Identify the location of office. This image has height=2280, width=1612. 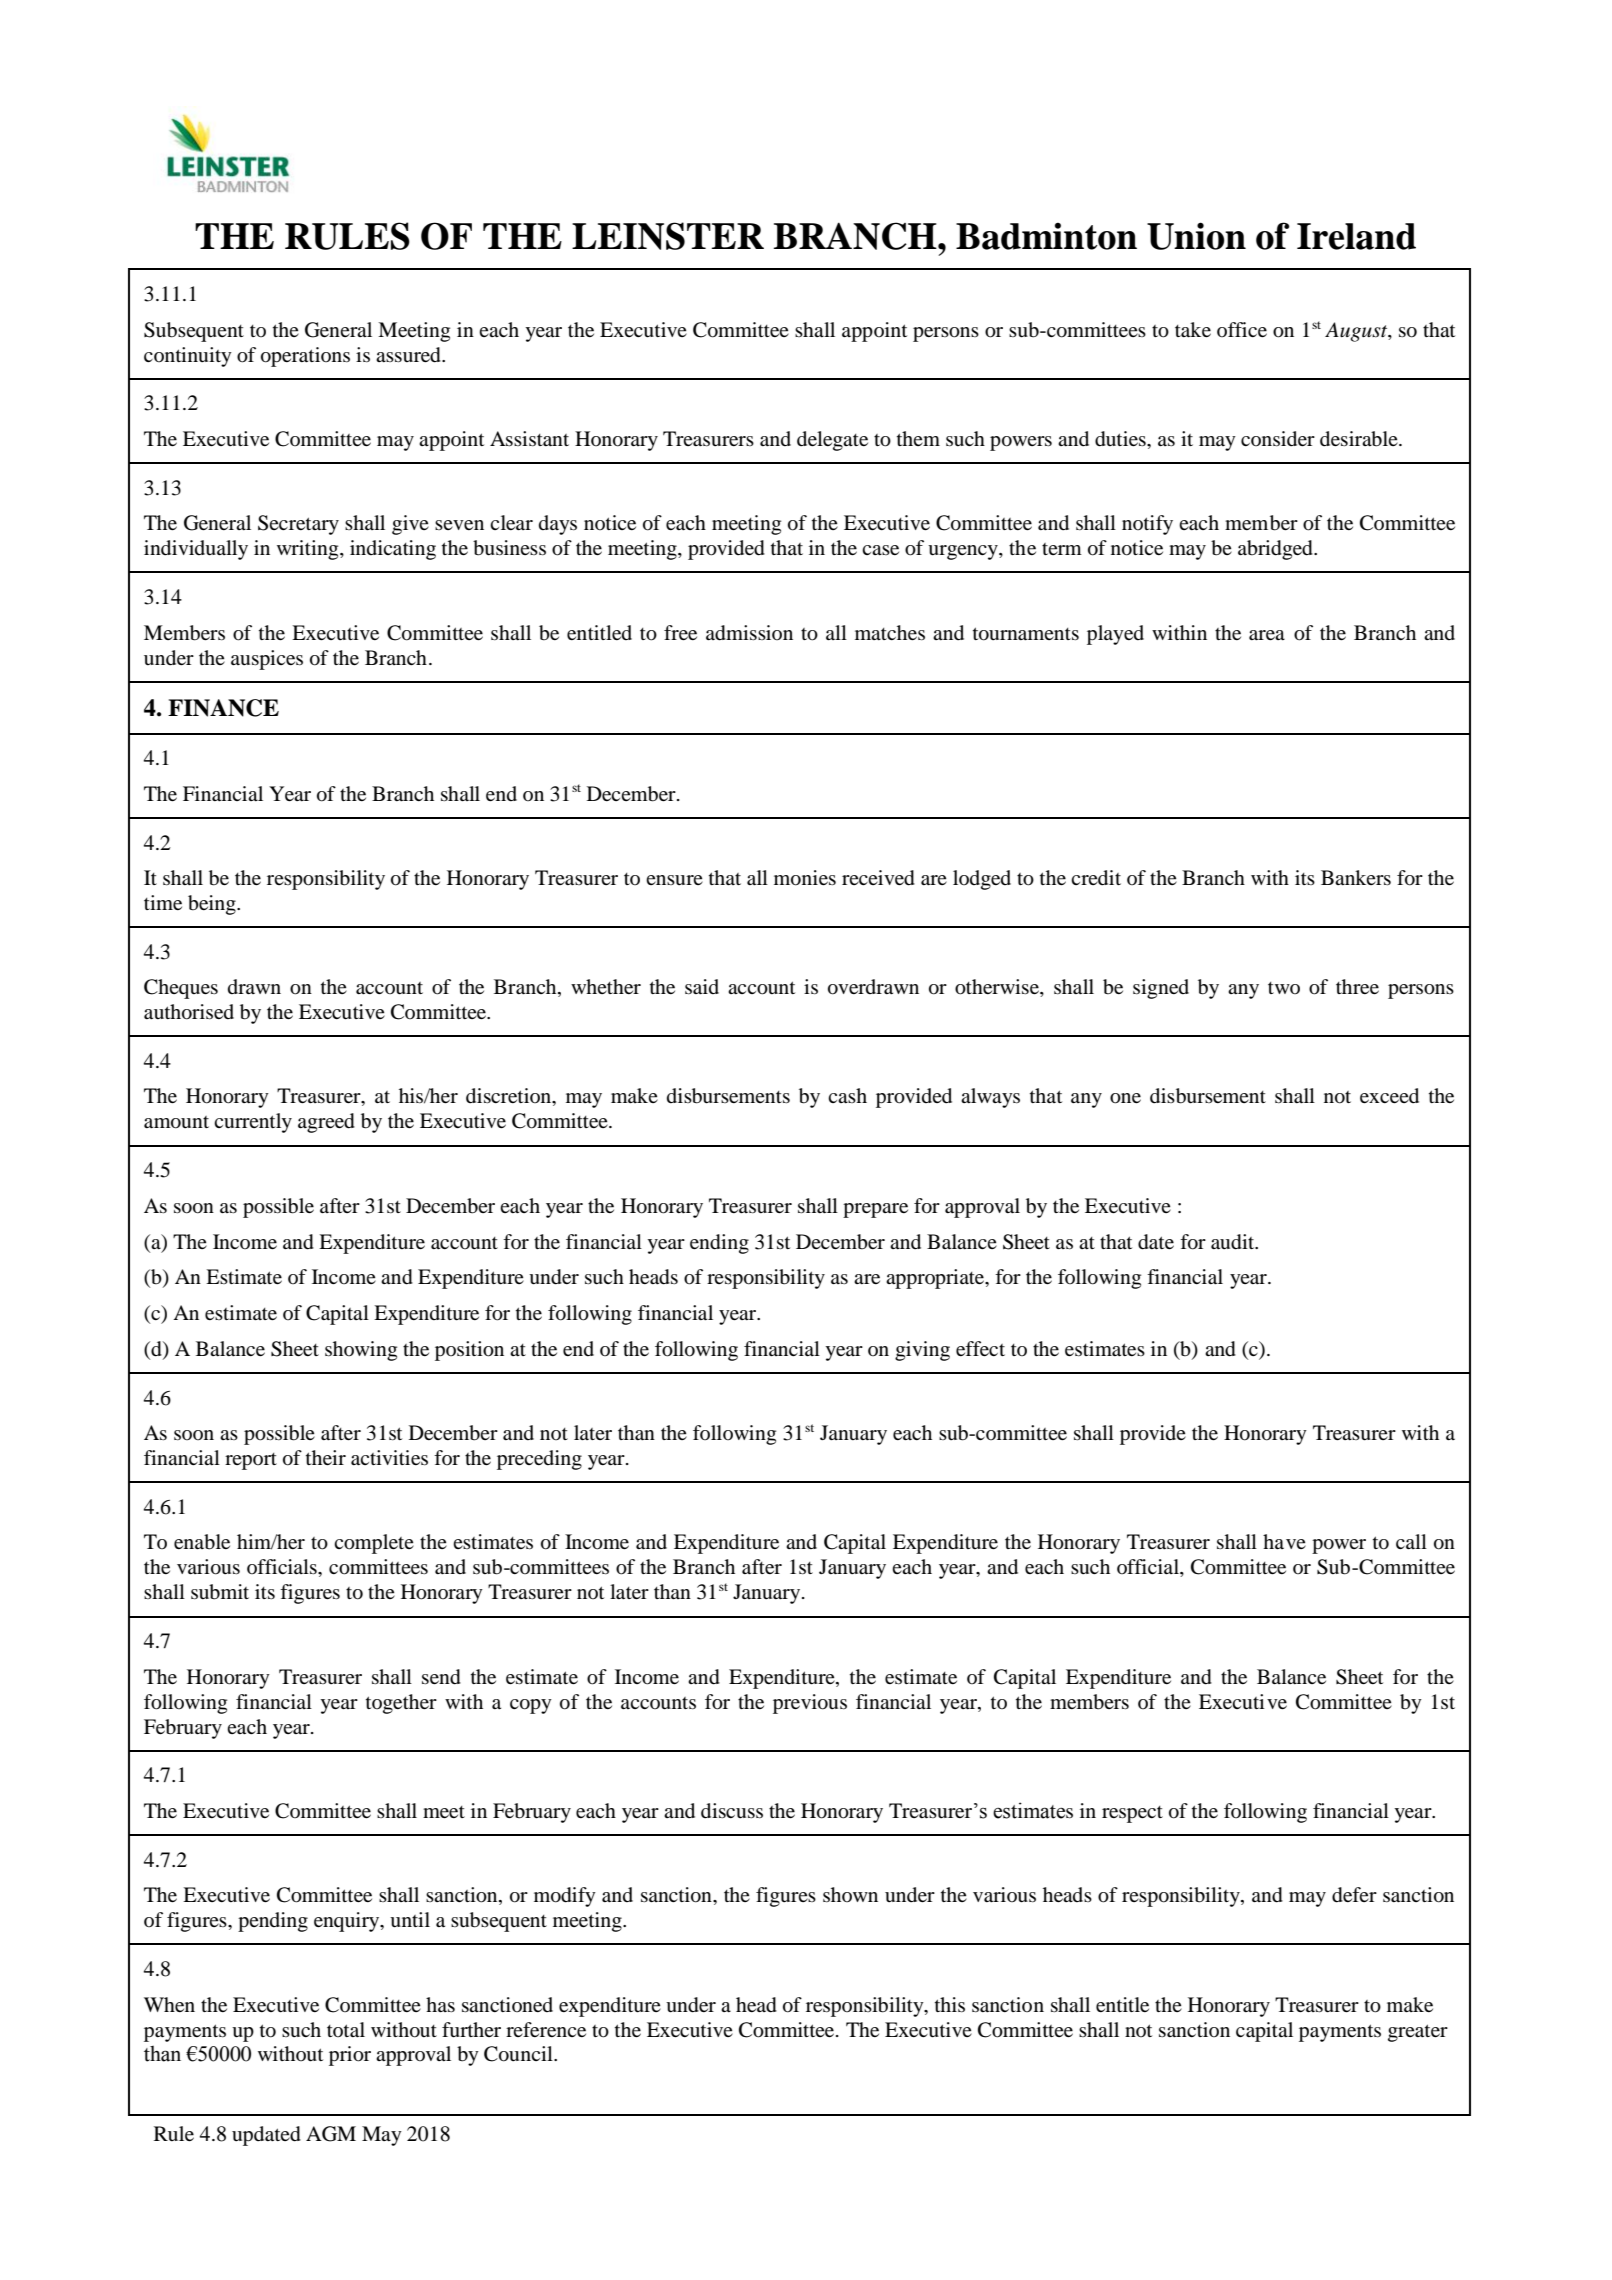
(1242, 329).
